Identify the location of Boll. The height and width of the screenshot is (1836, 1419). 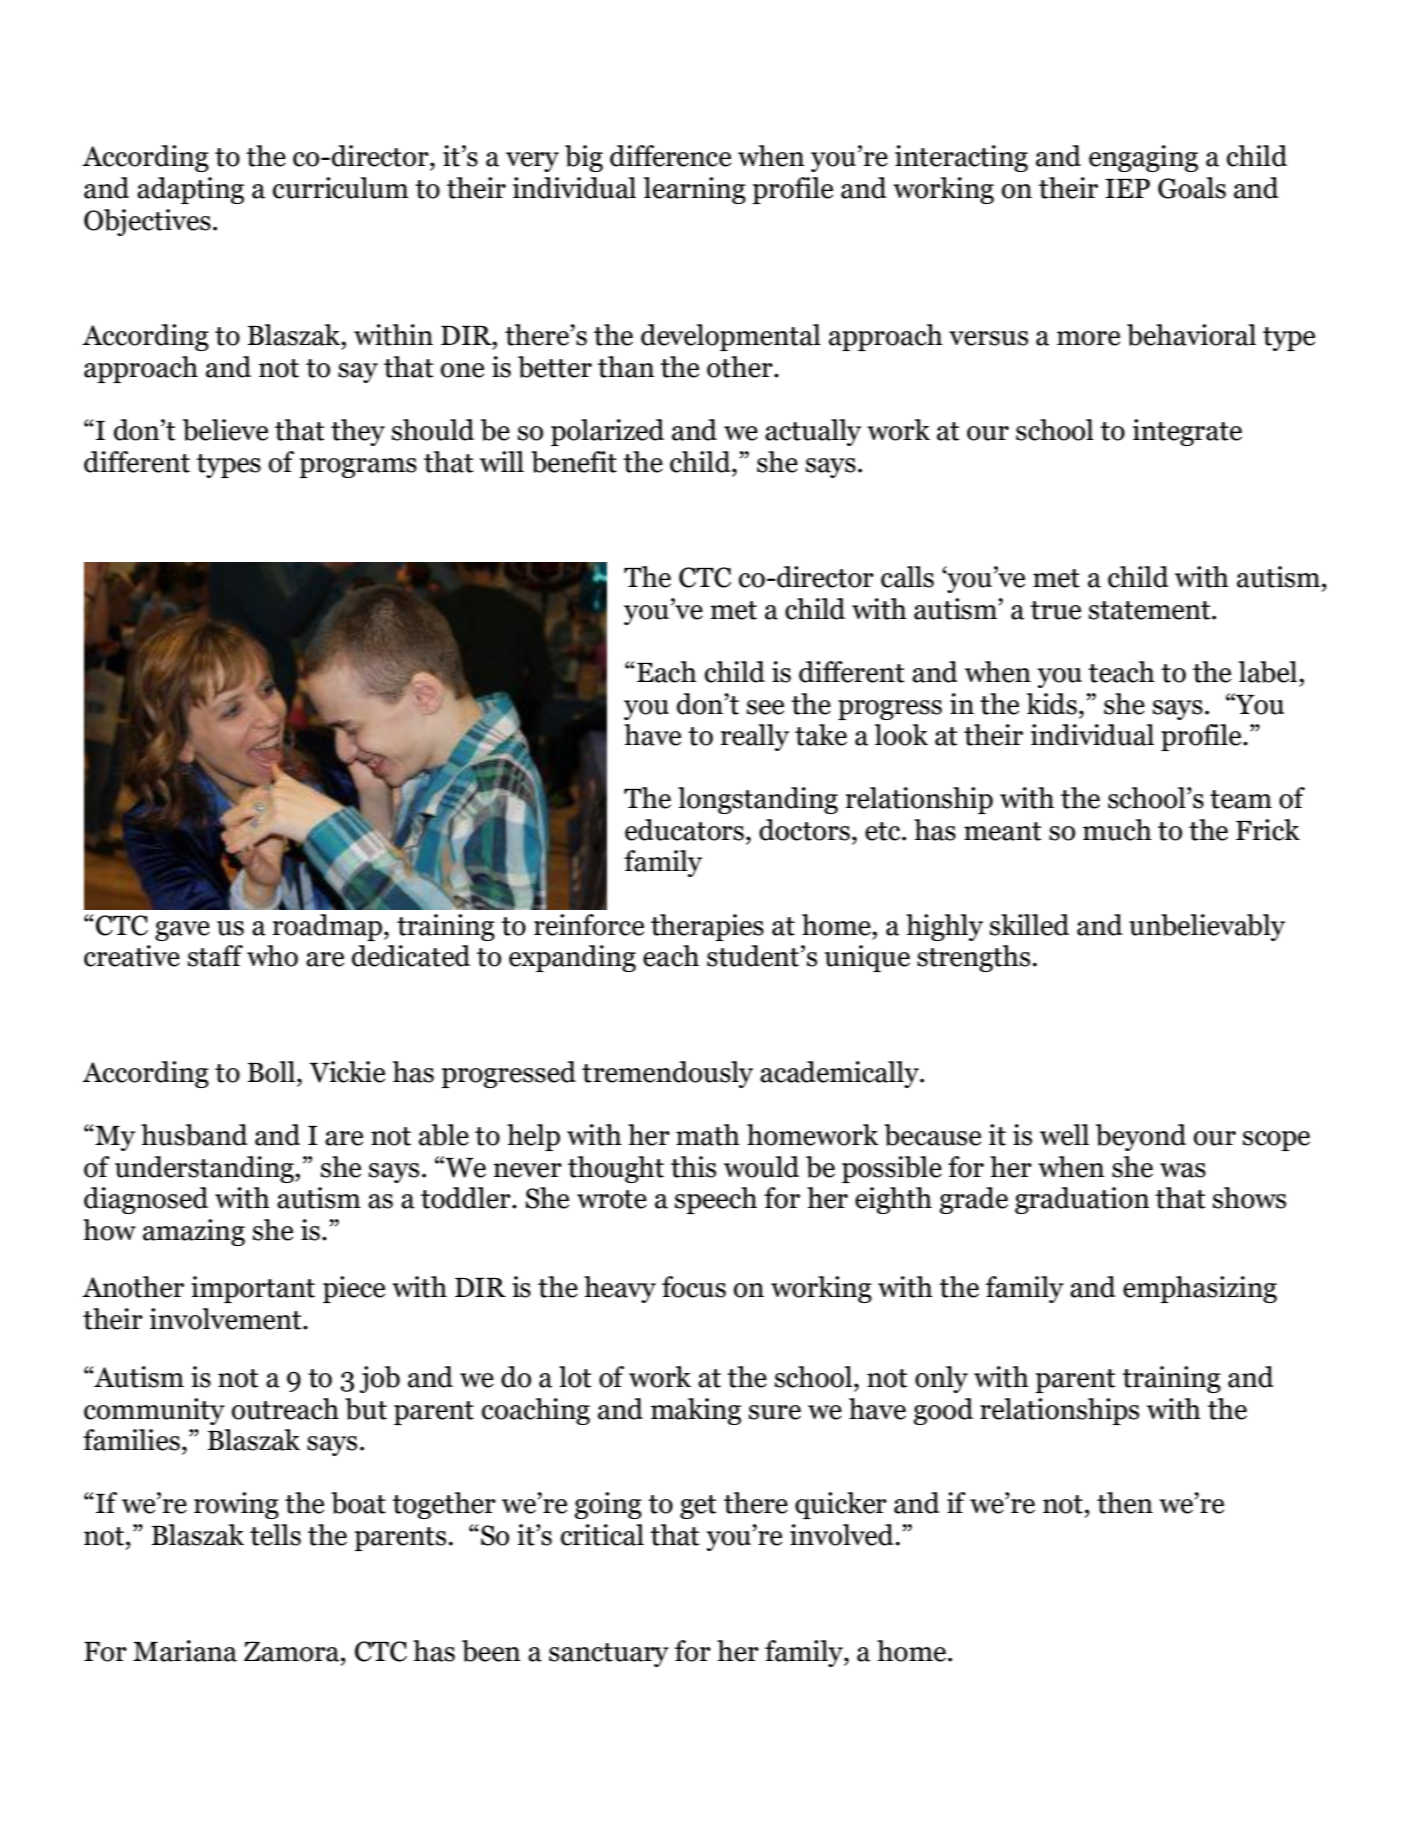
(273, 1072).
